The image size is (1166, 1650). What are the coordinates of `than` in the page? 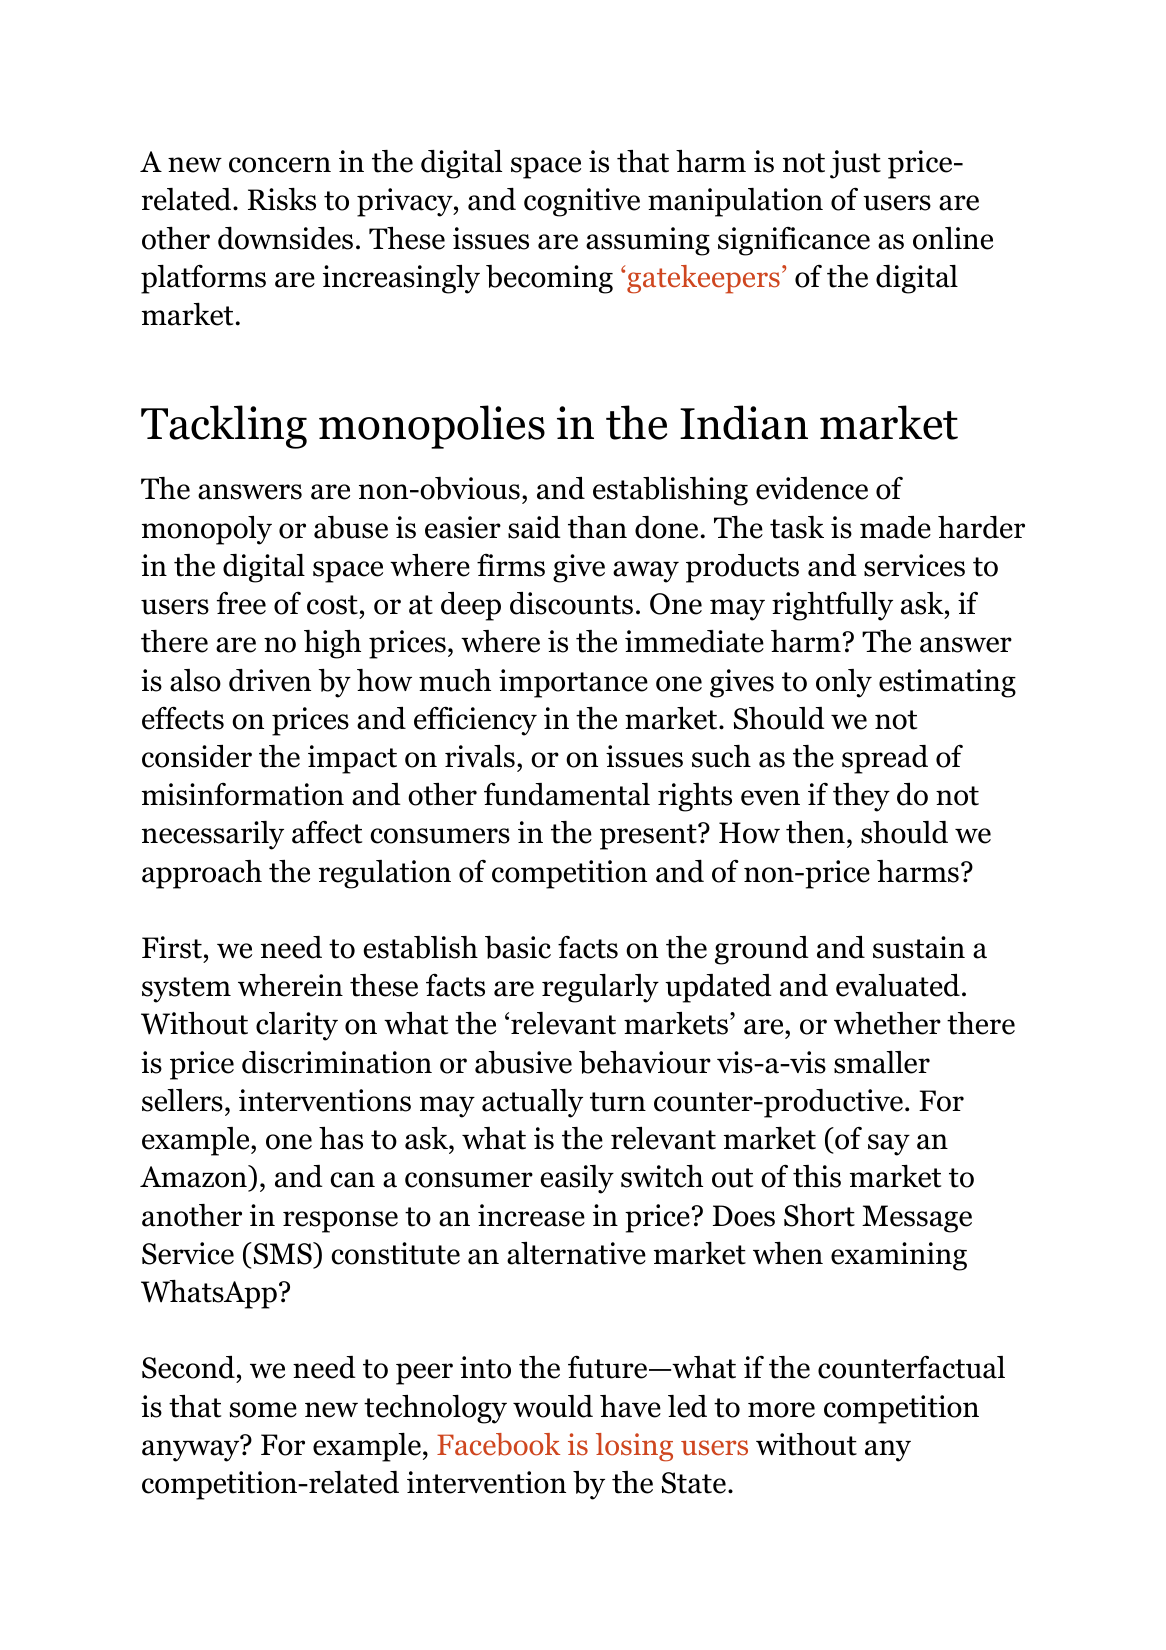 It's located at (597, 527).
